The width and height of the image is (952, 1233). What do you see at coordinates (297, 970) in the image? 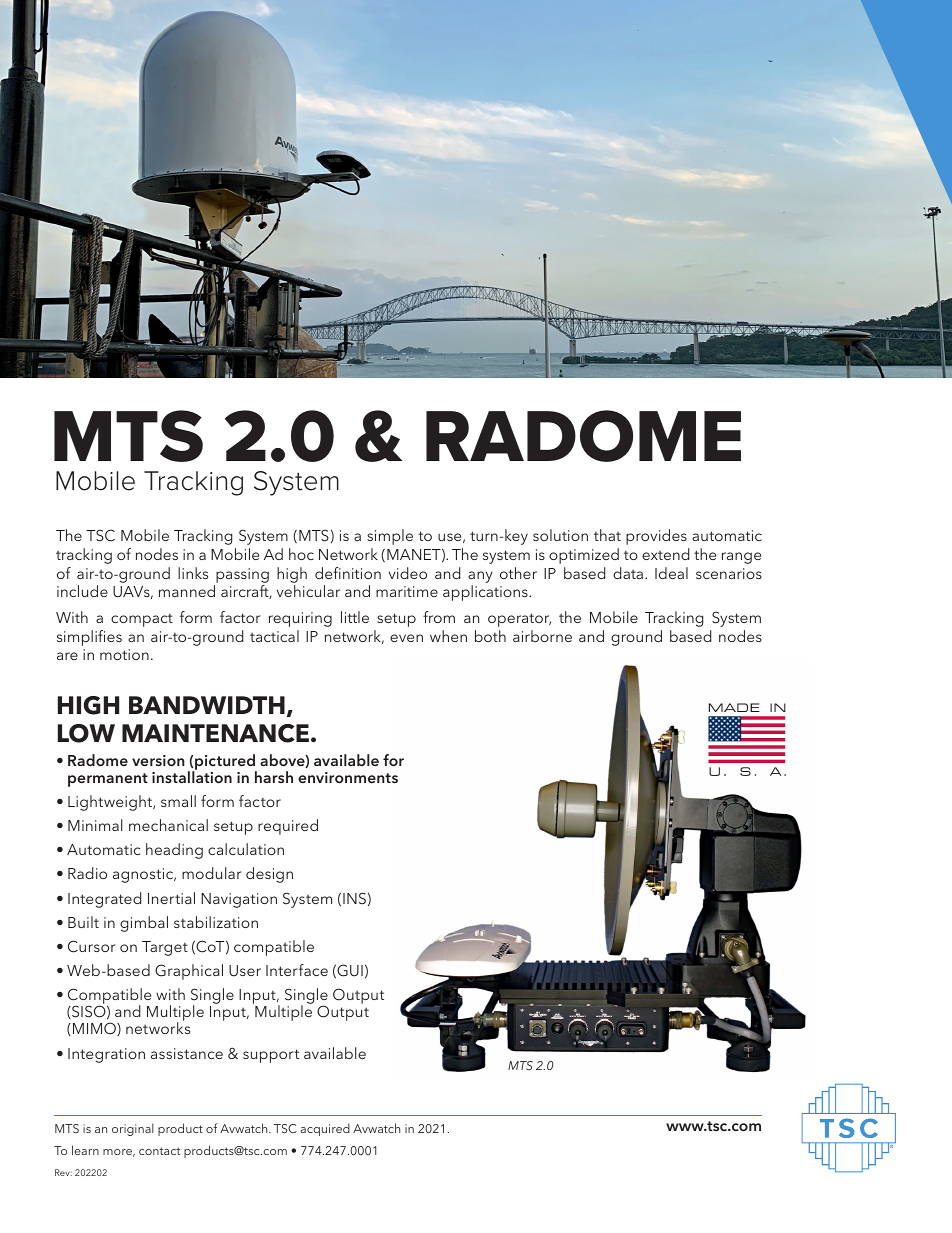
I see `Interface` at bounding box center [297, 970].
